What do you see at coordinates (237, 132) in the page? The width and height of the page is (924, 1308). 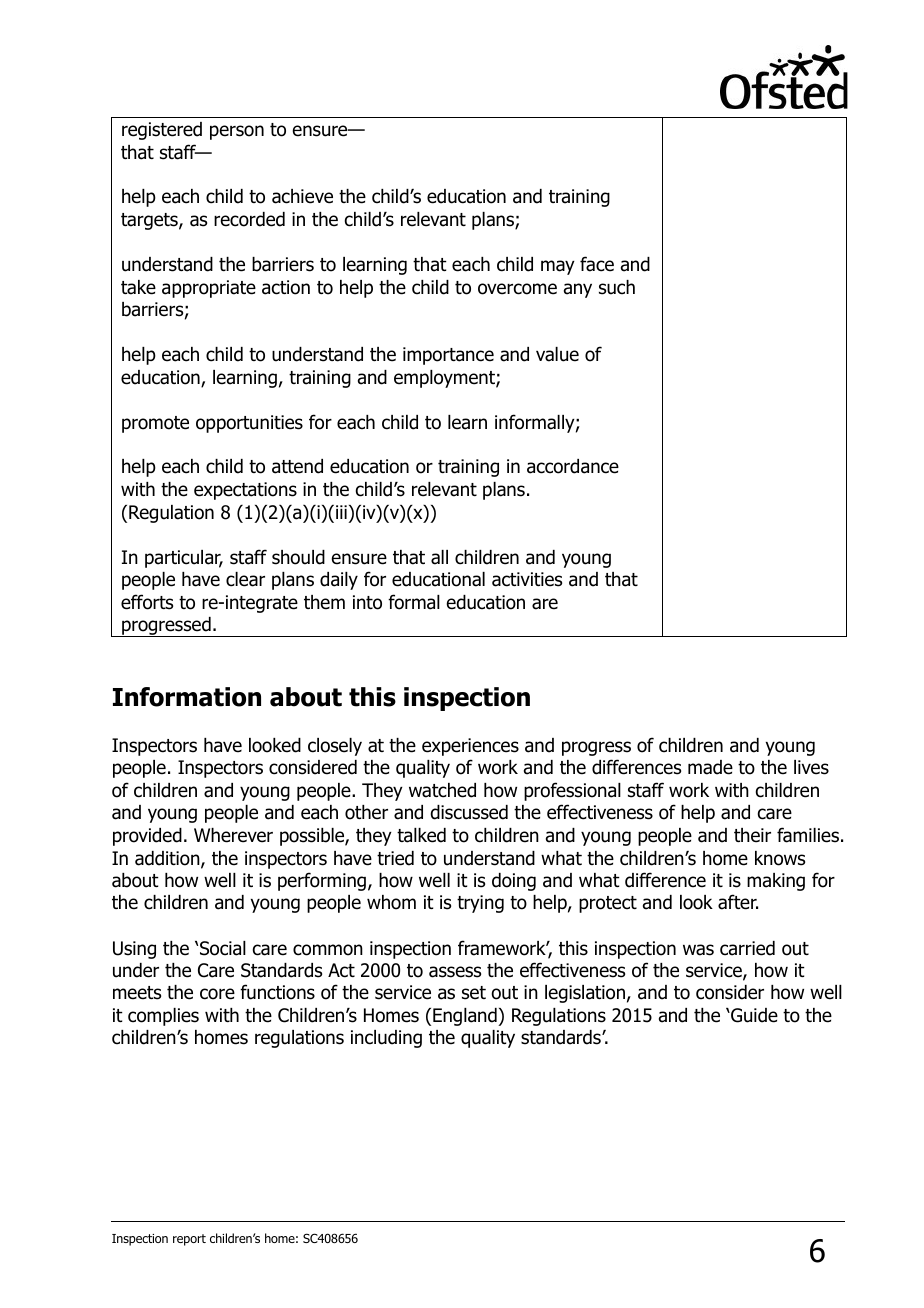 I see `person` at bounding box center [237, 132].
